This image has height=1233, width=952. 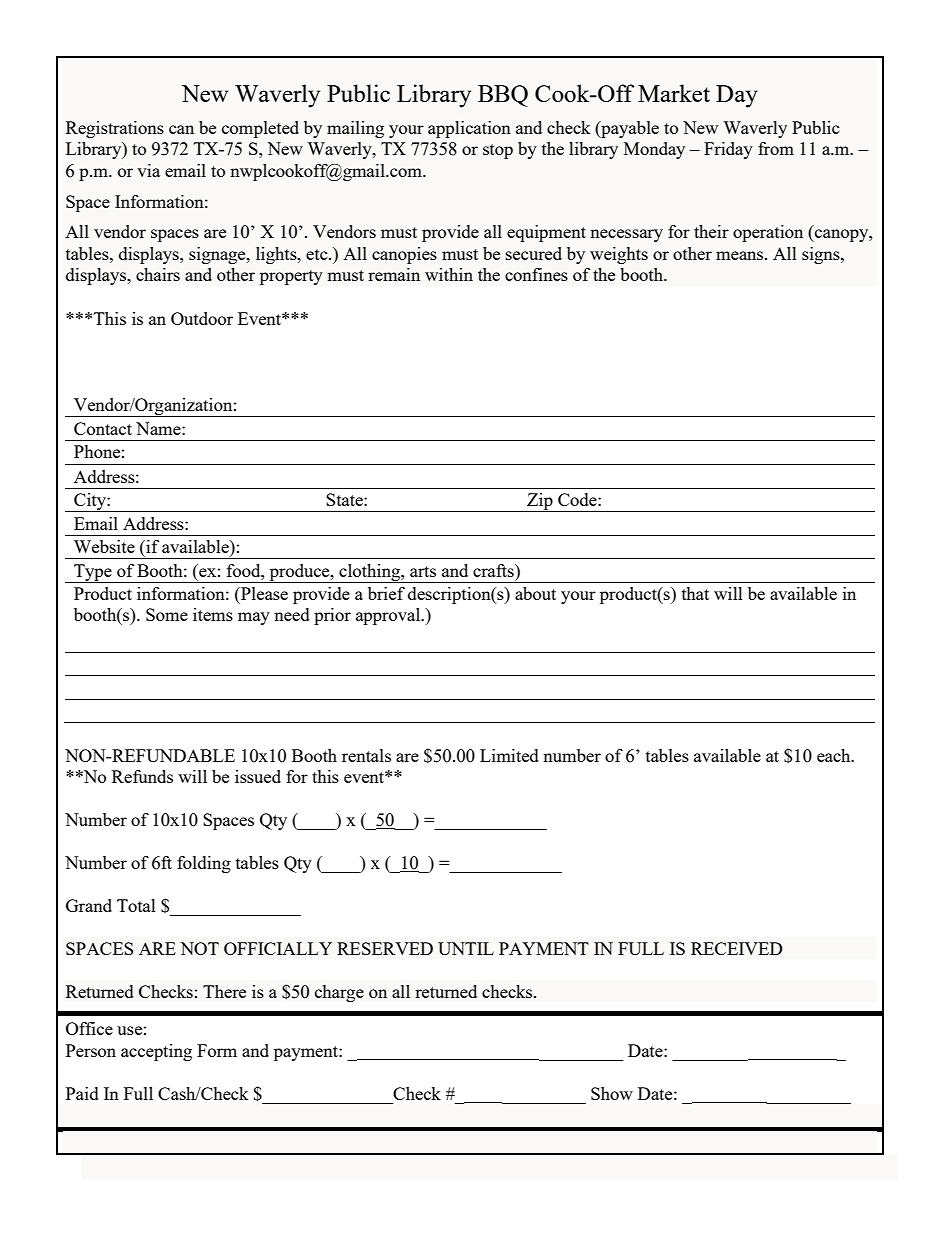 I want to click on Show, so click(x=612, y=1093).
